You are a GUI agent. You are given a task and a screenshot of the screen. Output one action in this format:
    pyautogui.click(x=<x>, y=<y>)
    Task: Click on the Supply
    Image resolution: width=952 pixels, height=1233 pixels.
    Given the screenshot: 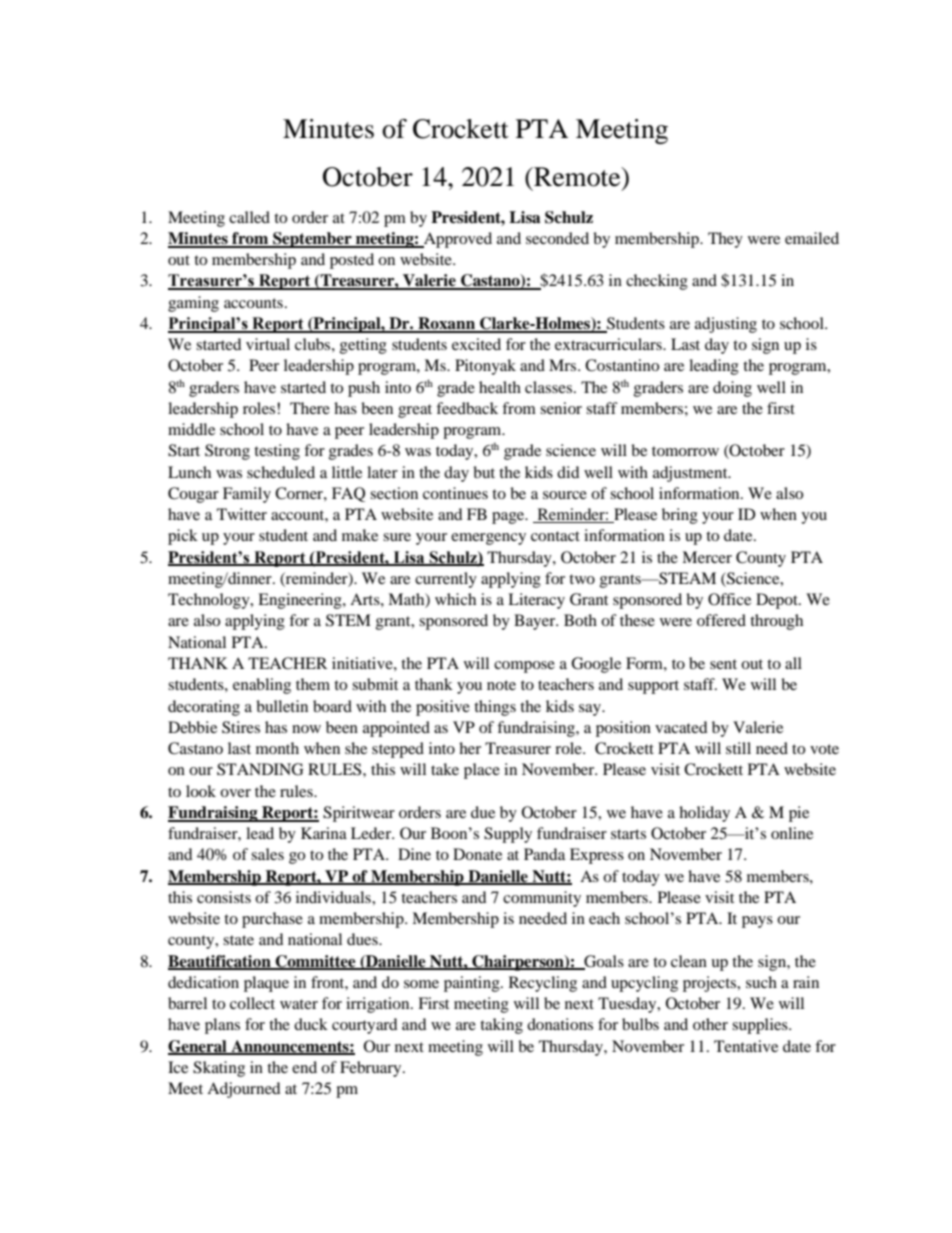 What is the action you would take?
    pyautogui.click(x=508, y=835)
